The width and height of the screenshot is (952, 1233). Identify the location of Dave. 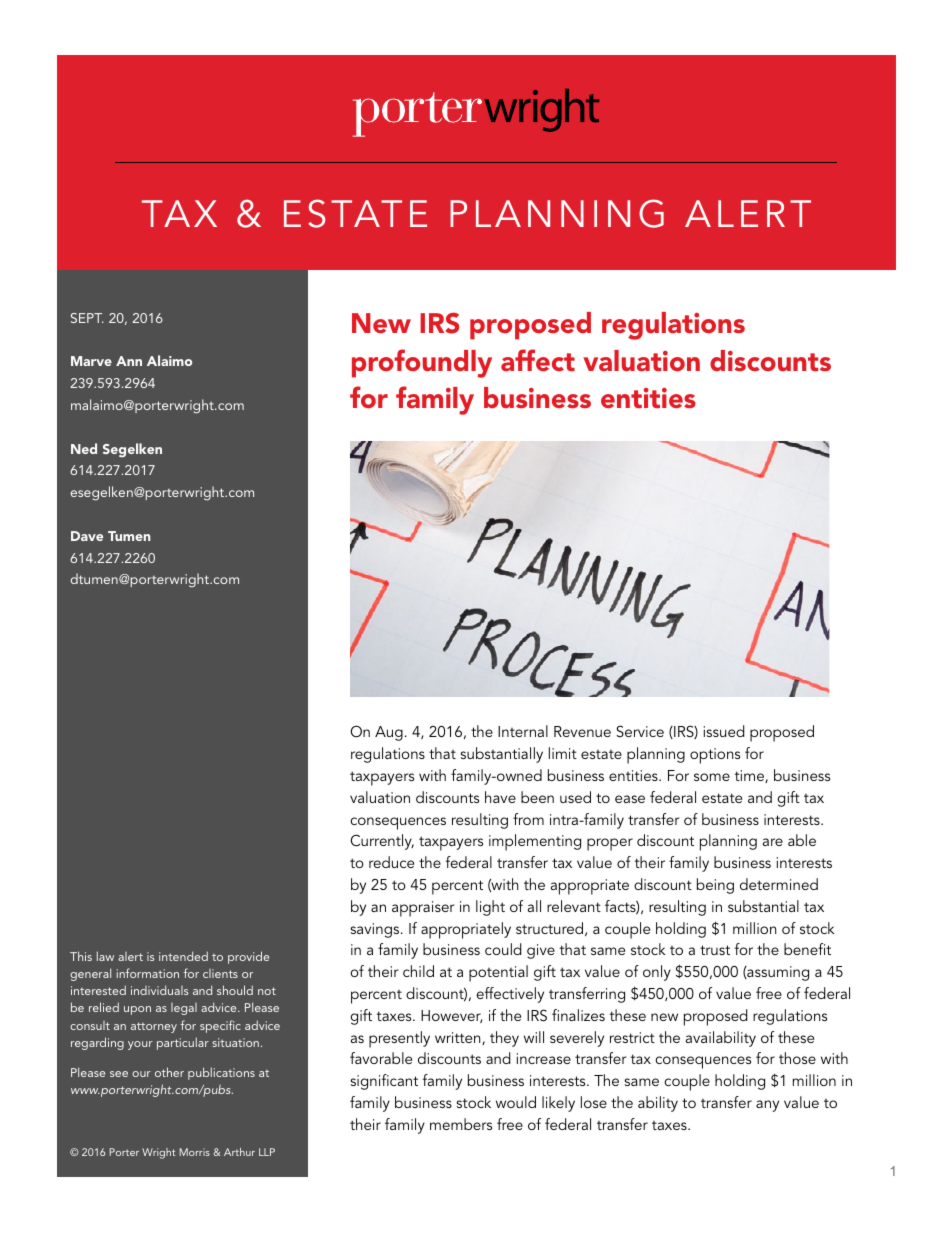
(87, 536).
